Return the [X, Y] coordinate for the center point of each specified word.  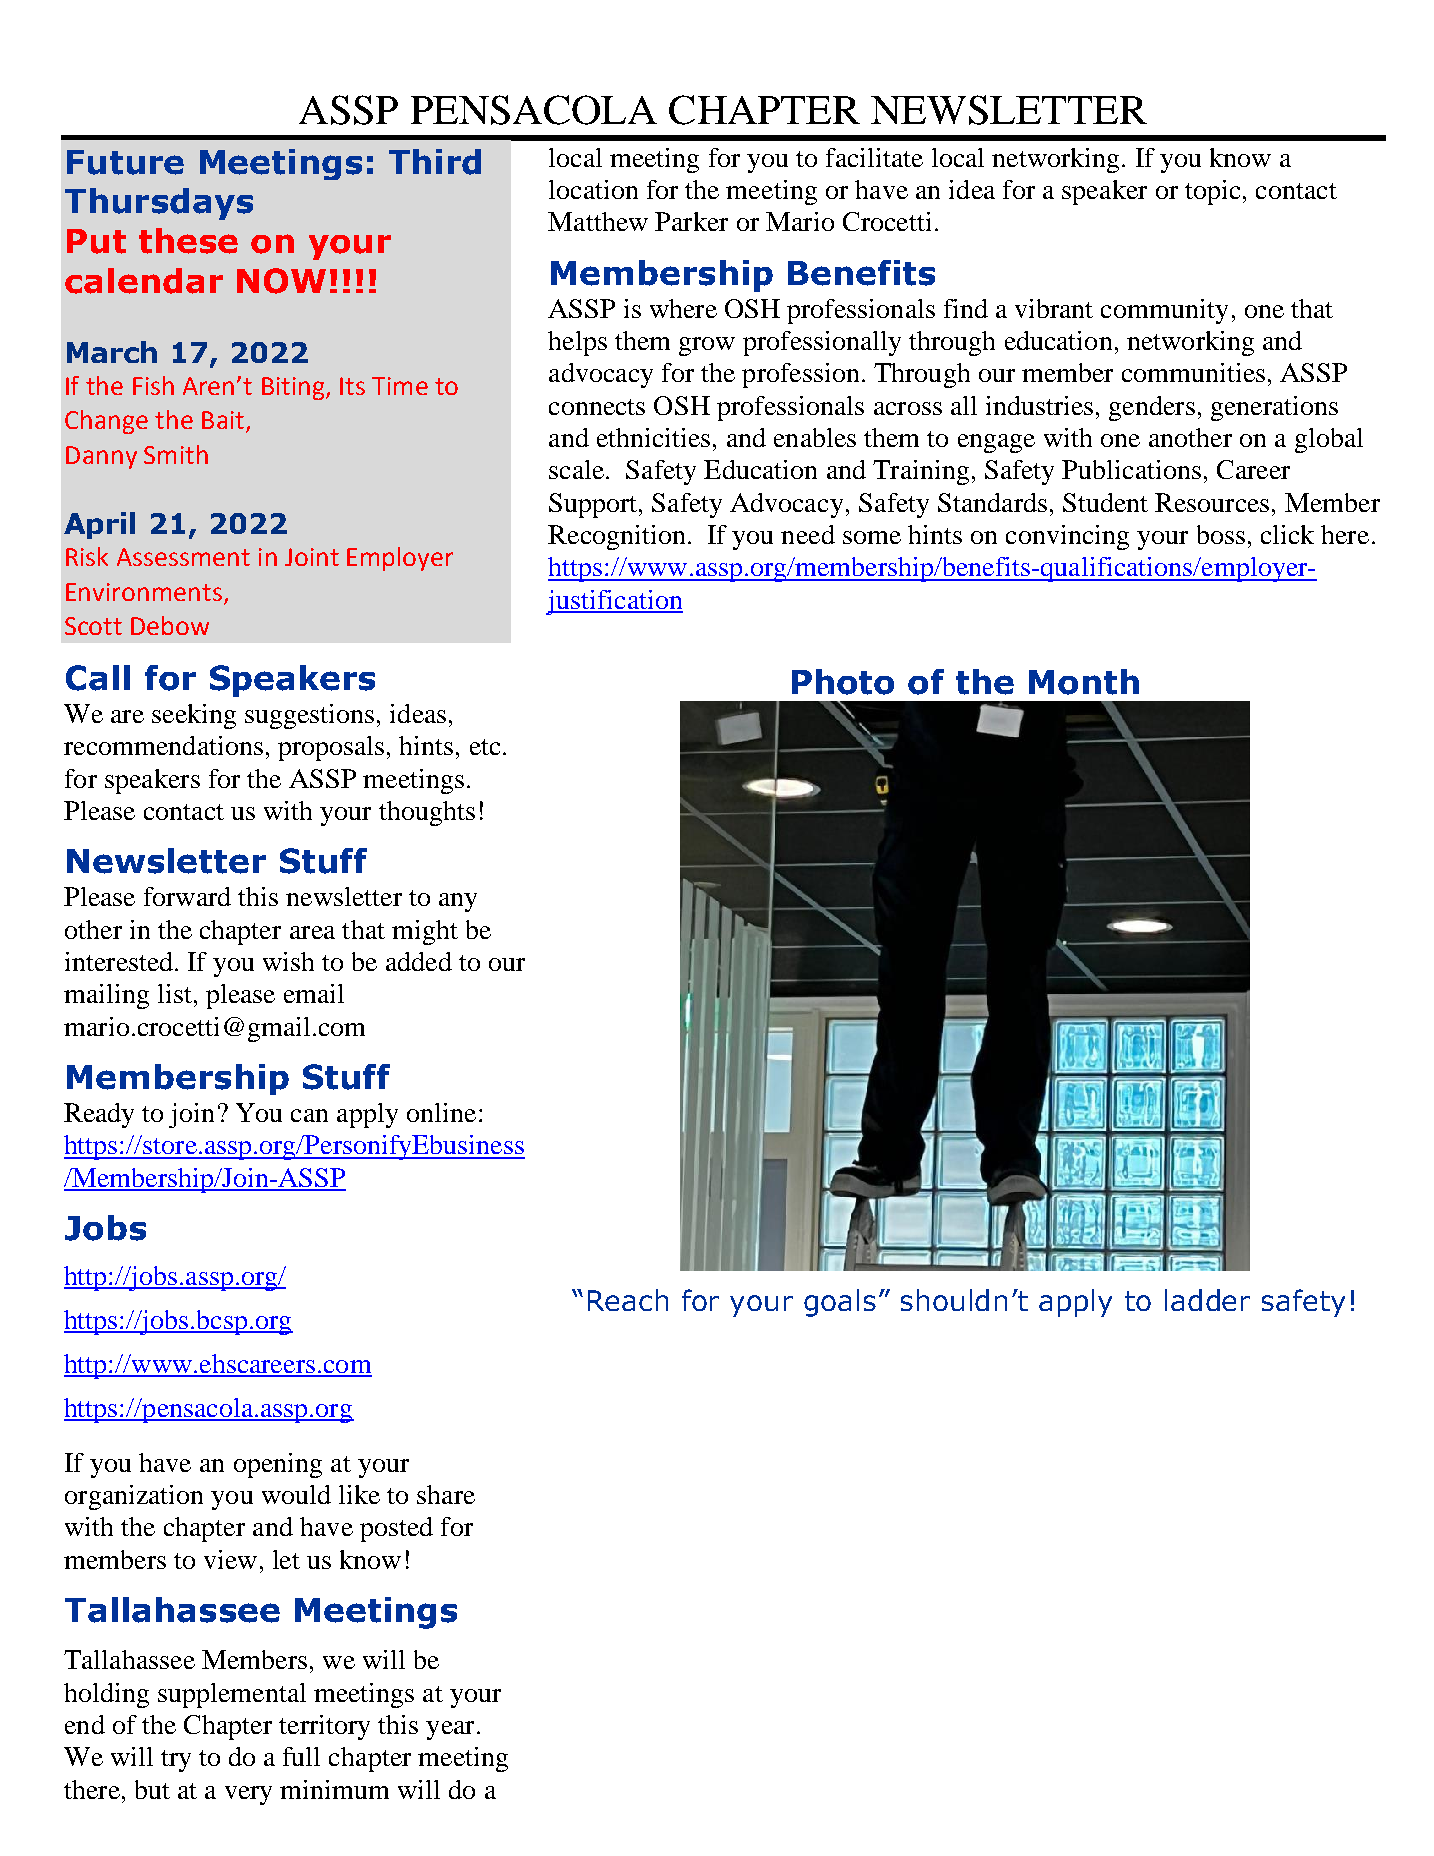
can [309, 1115]
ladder [1207, 1300]
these [188, 241]
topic [1212, 192]
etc [485, 747]
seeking [194, 716]
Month [1084, 682]
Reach [628, 1300]
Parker [691, 221]
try [176, 1761]
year [450, 1730]
